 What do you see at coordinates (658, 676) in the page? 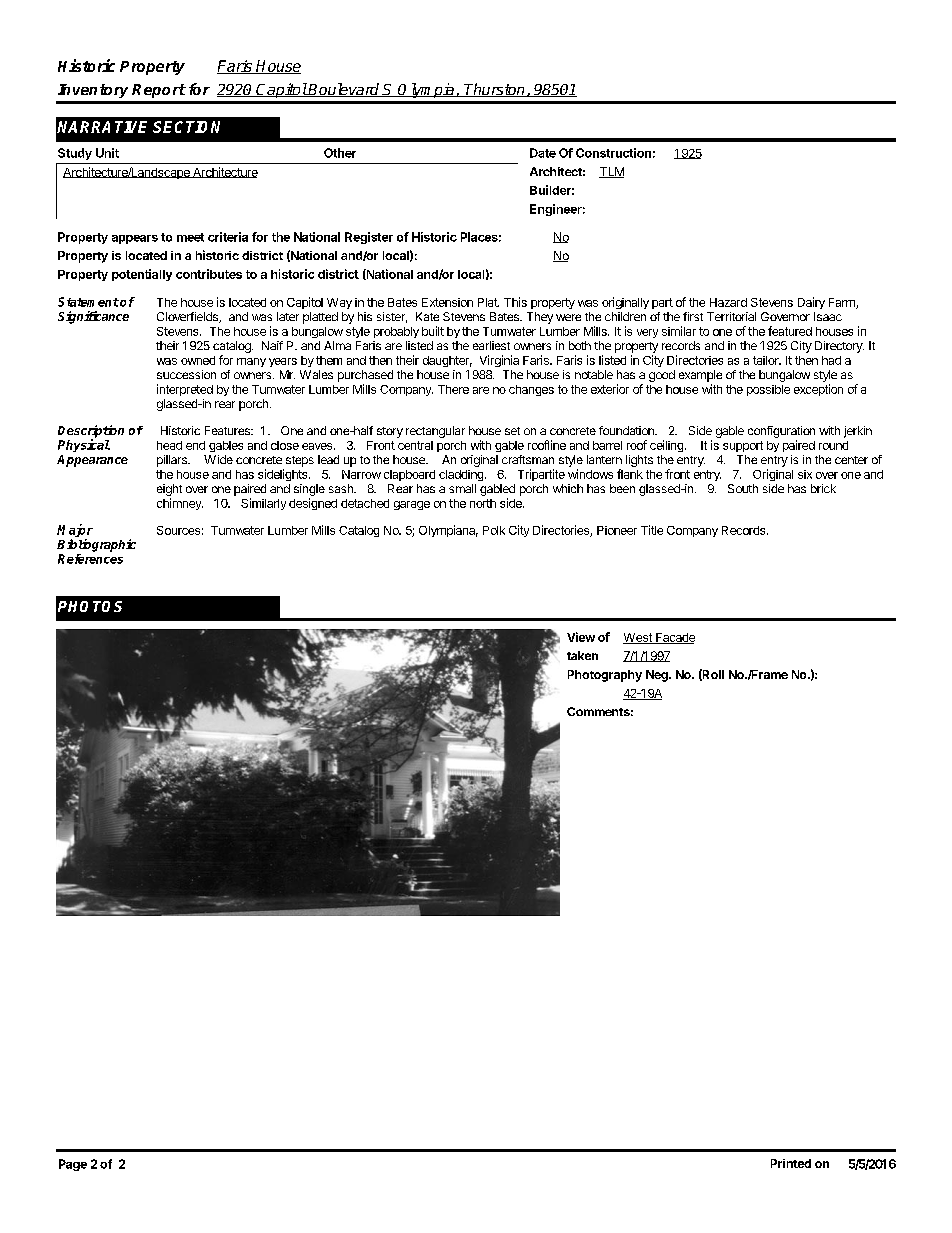
I see `Neg` at bounding box center [658, 676].
